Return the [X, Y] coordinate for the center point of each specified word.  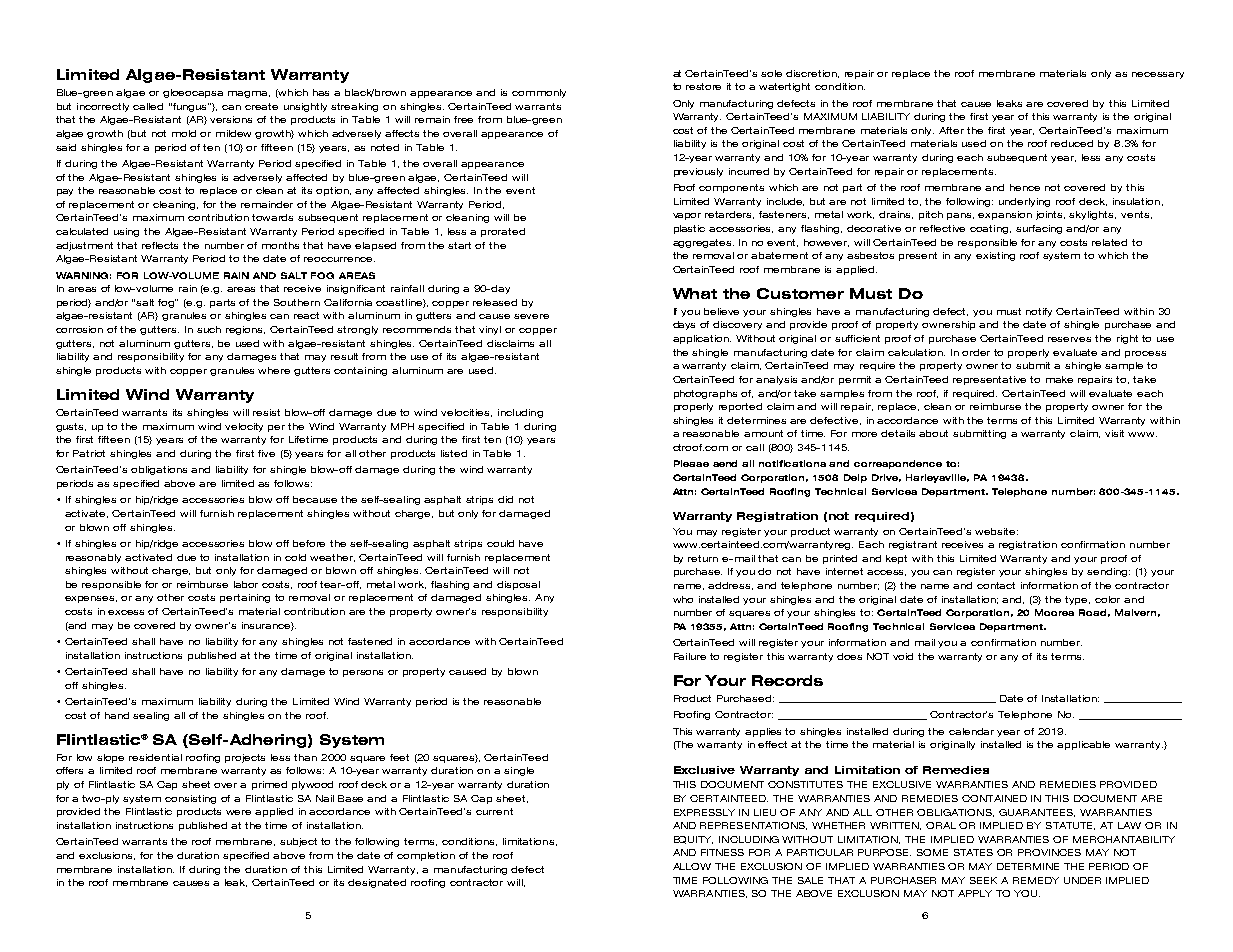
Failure [690, 656]
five [266, 453]
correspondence [898, 464]
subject [298, 842]
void [903, 656]
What [695, 293]
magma [249, 94]
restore [703, 86]
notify [1039, 312]
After [951, 130]
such [209, 329]
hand [117, 715]
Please [691, 463]
